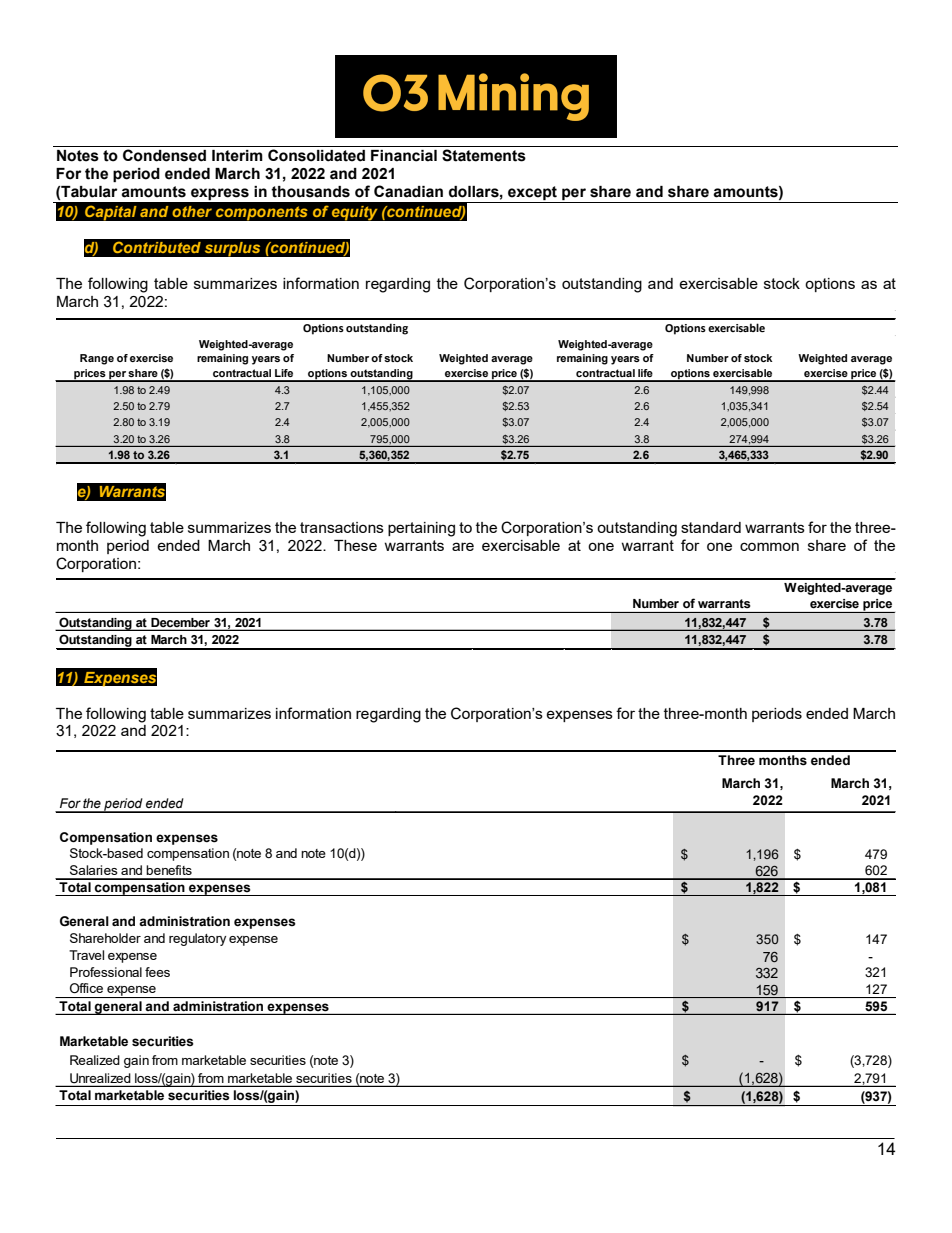 This screenshot has height=1233, width=952. Describe the element at coordinates (180, 622) in the screenshot. I see `December` at that location.
